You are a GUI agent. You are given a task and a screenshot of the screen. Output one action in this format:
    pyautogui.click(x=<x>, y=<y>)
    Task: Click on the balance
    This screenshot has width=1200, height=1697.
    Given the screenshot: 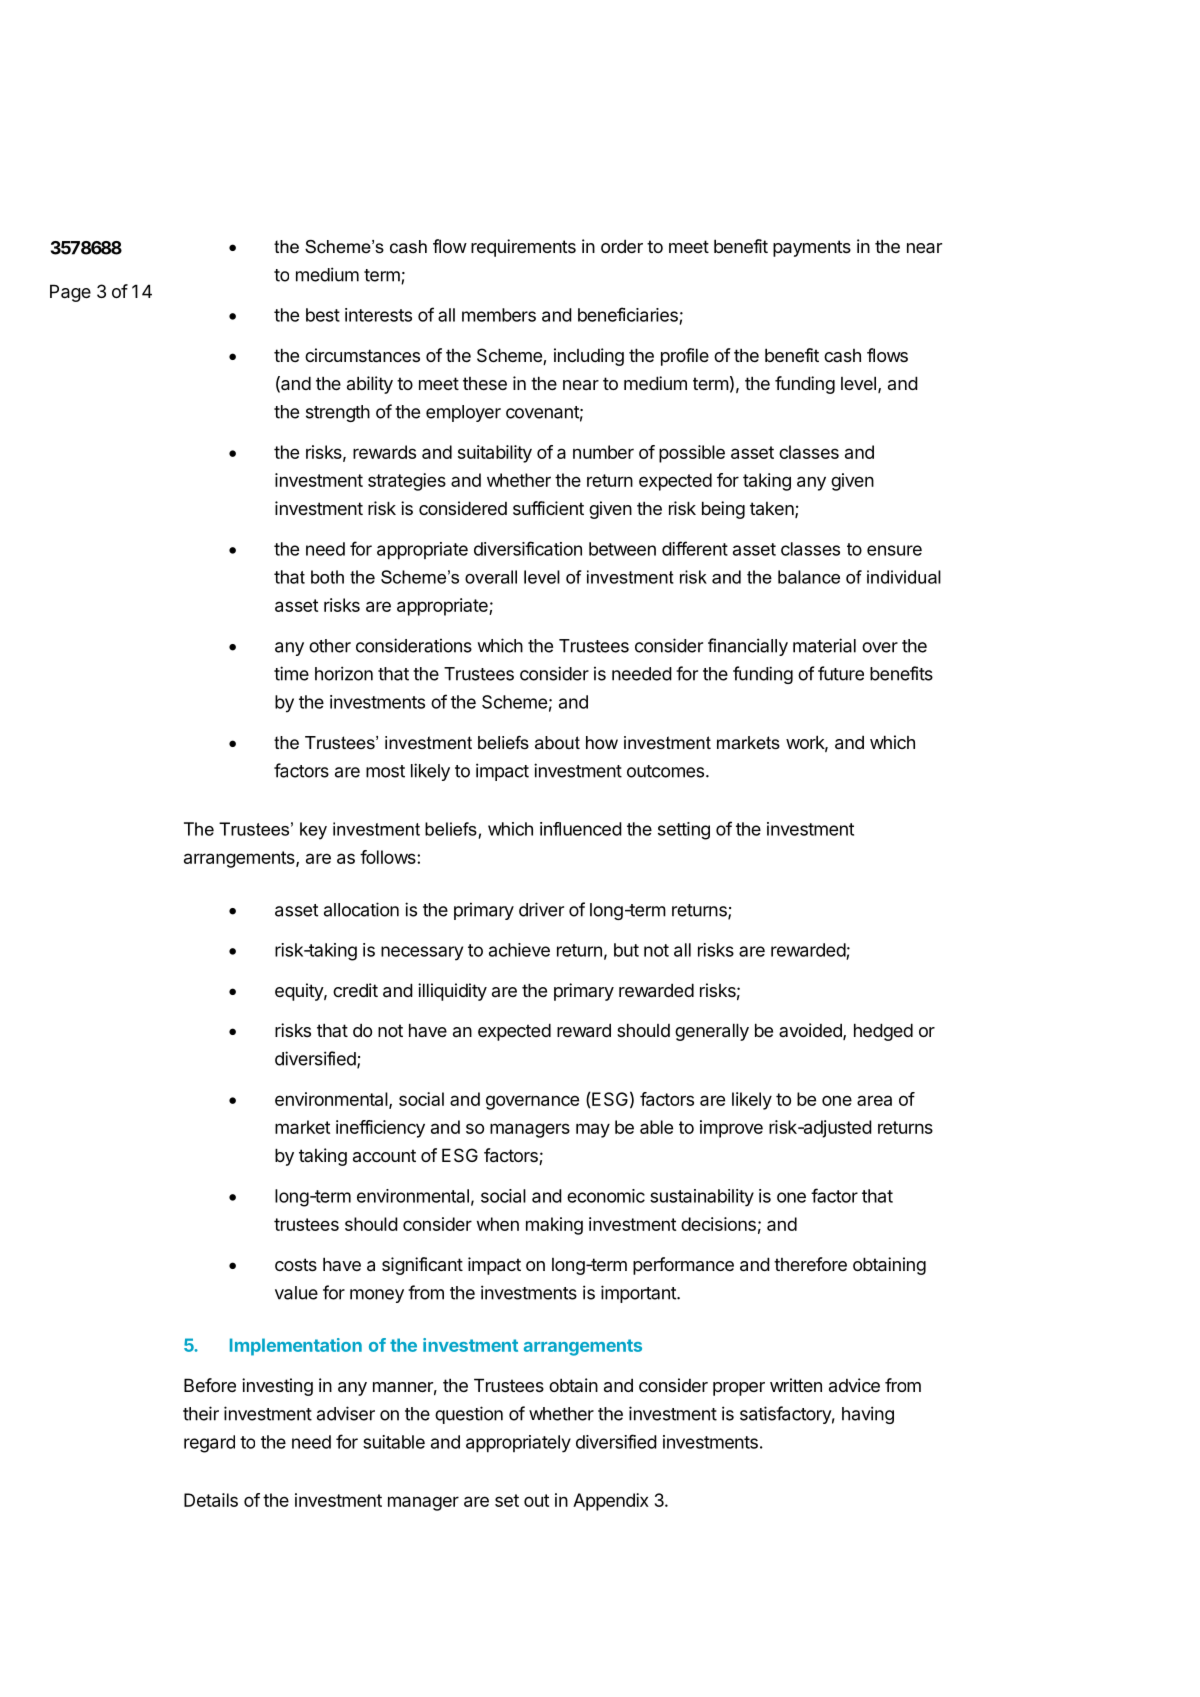 What is the action you would take?
    pyautogui.click(x=809, y=577)
